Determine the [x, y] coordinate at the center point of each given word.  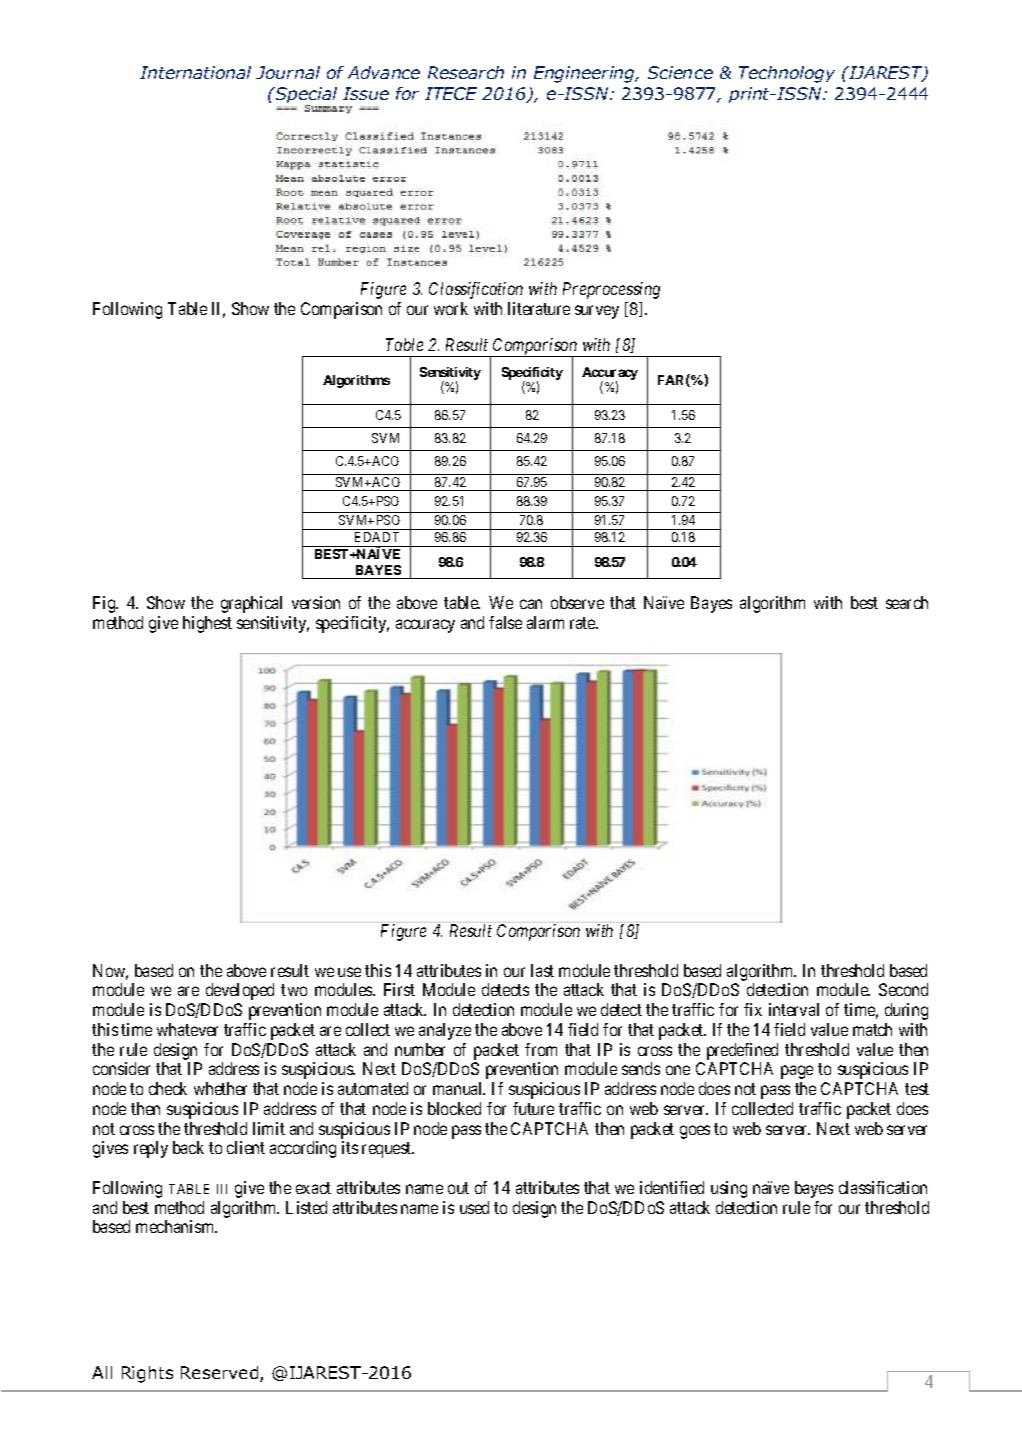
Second [903, 989]
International [195, 72]
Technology [787, 74]
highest [207, 624]
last [542, 970]
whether [220, 1088]
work [451, 308]
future [533, 1108]
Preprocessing [611, 290]
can [531, 604]
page [797, 1072]
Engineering [586, 74]
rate [584, 623]
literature [539, 308]
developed [240, 991]
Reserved [221, 1374]
